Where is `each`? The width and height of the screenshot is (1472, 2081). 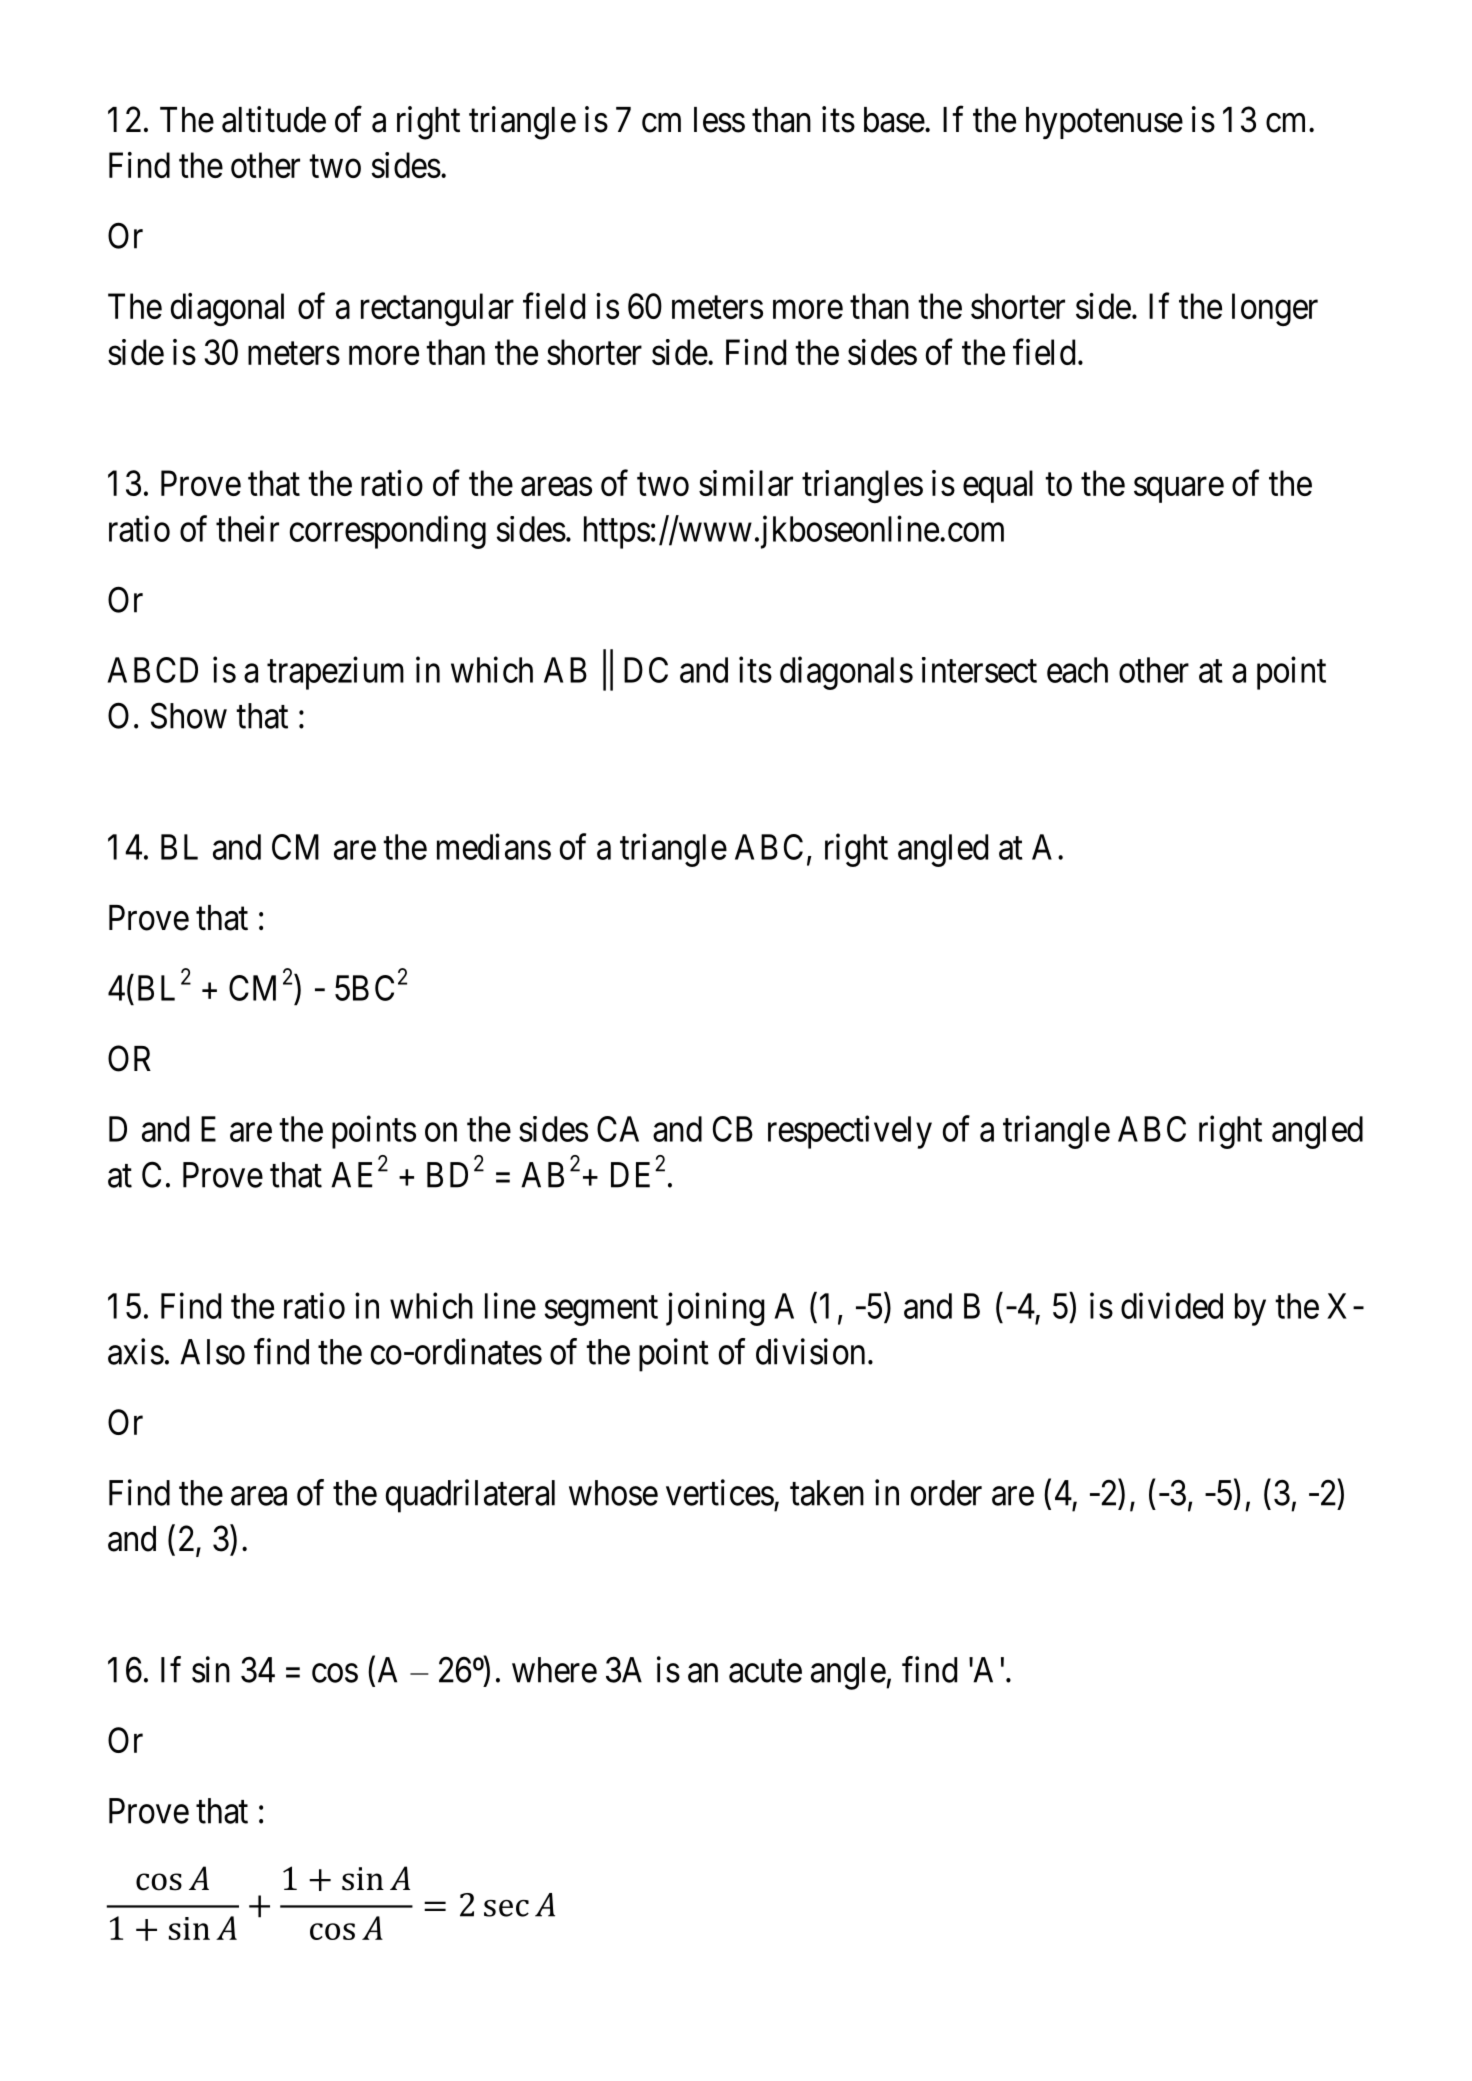 each is located at coordinates (1077, 670).
